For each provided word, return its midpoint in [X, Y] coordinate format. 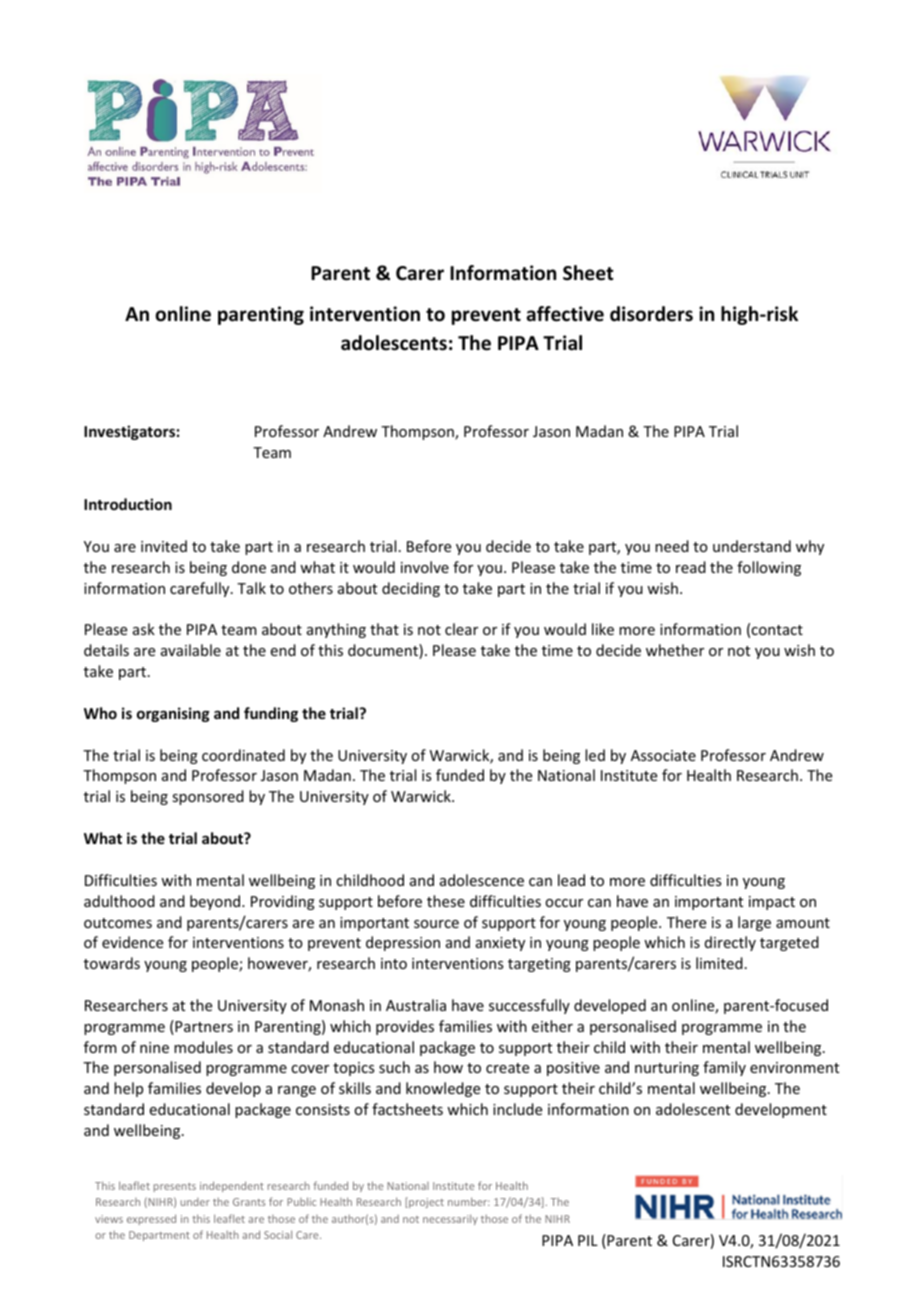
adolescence [482, 880]
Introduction [128, 504]
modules [203, 1047]
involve [425, 567]
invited [164, 546]
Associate [663, 755]
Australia [416, 1005]
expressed [151, 1219]
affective [565, 314]
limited [719, 963]
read [691, 567]
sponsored [208, 797]
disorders [651, 314]
